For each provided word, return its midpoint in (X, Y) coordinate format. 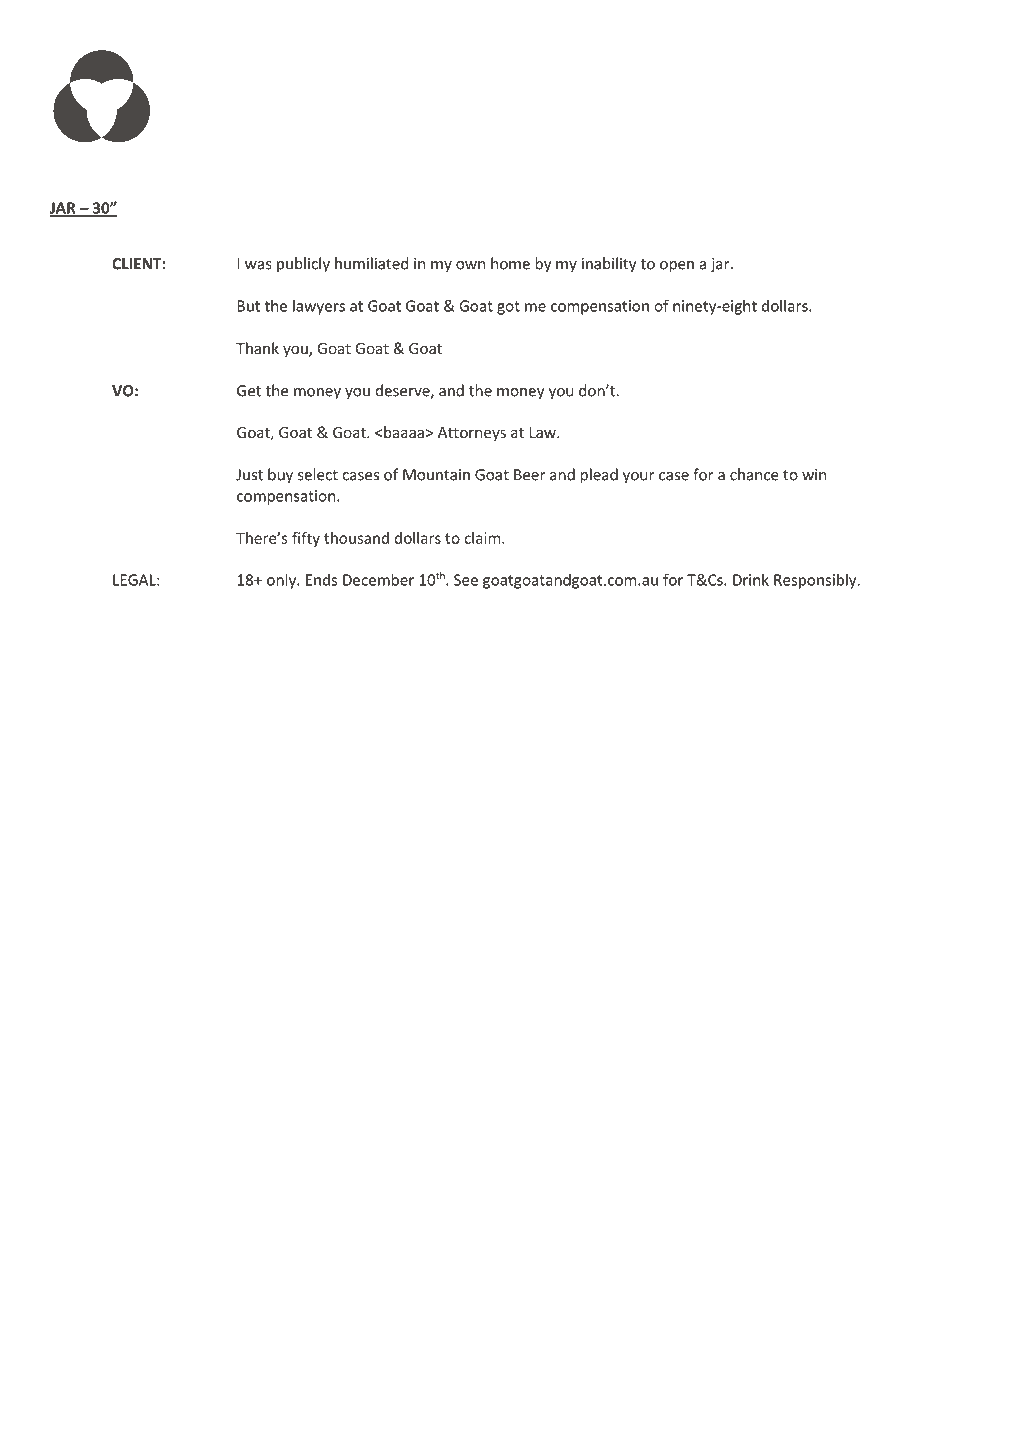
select (318, 474)
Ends (321, 579)
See (466, 580)
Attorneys (472, 434)
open (677, 267)
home (510, 263)
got (508, 308)
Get (249, 391)
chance (754, 474)
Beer (530, 475)
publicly (303, 265)
